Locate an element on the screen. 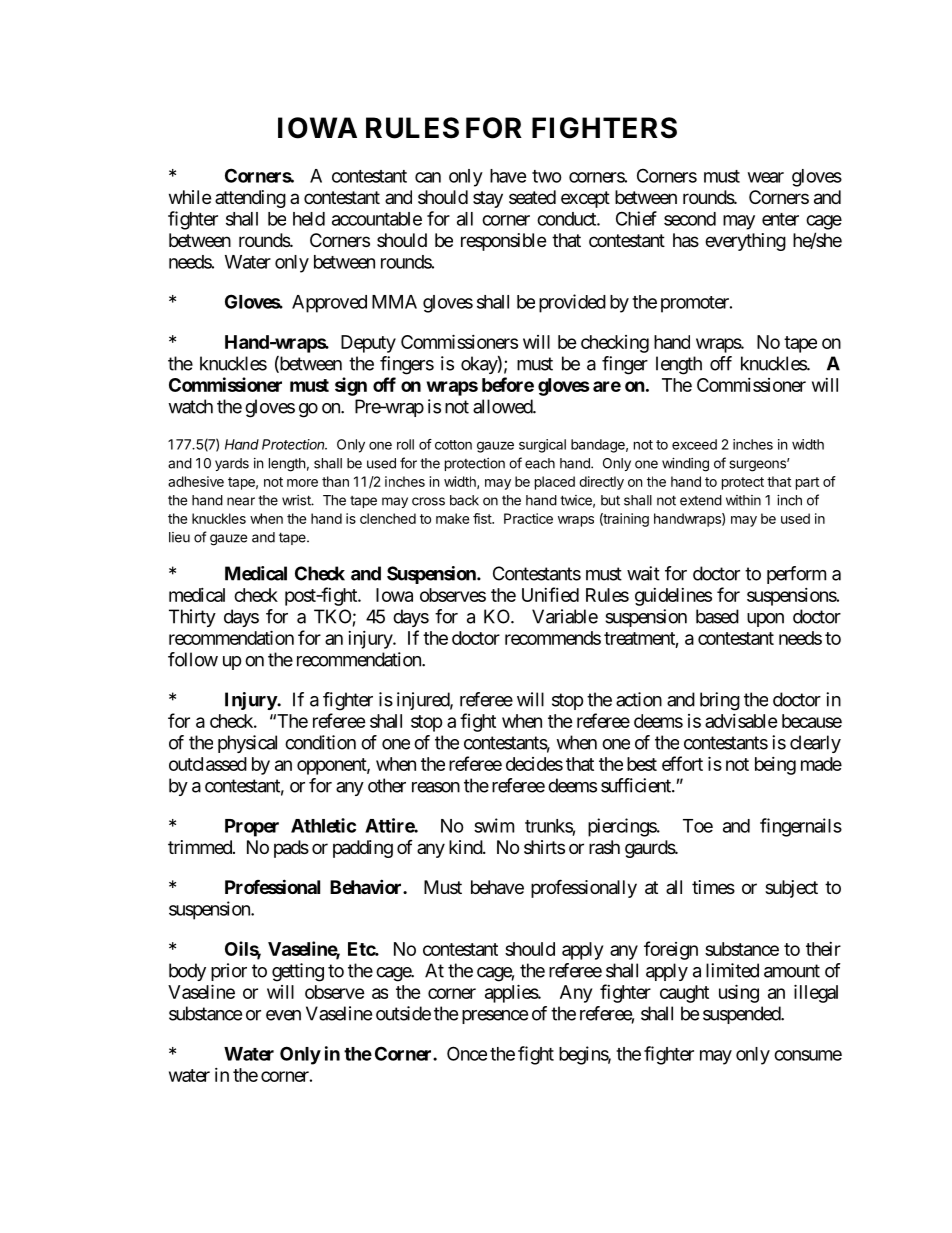 Image resolution: width=952 pixels, height=1233 pixels. upon is located at coordinates (765, 620).
